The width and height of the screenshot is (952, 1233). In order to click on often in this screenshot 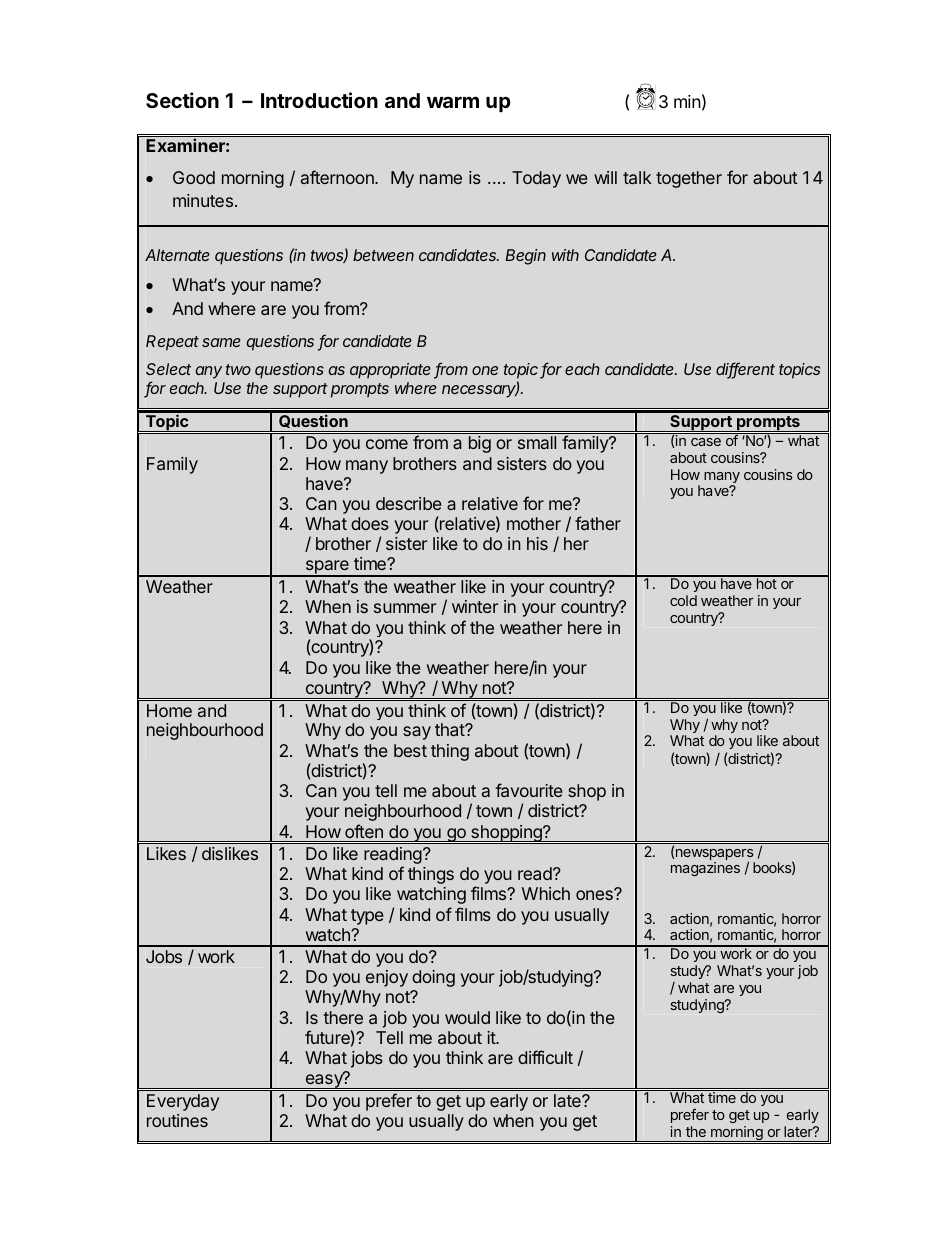, I will do `click(364, 831)`.
